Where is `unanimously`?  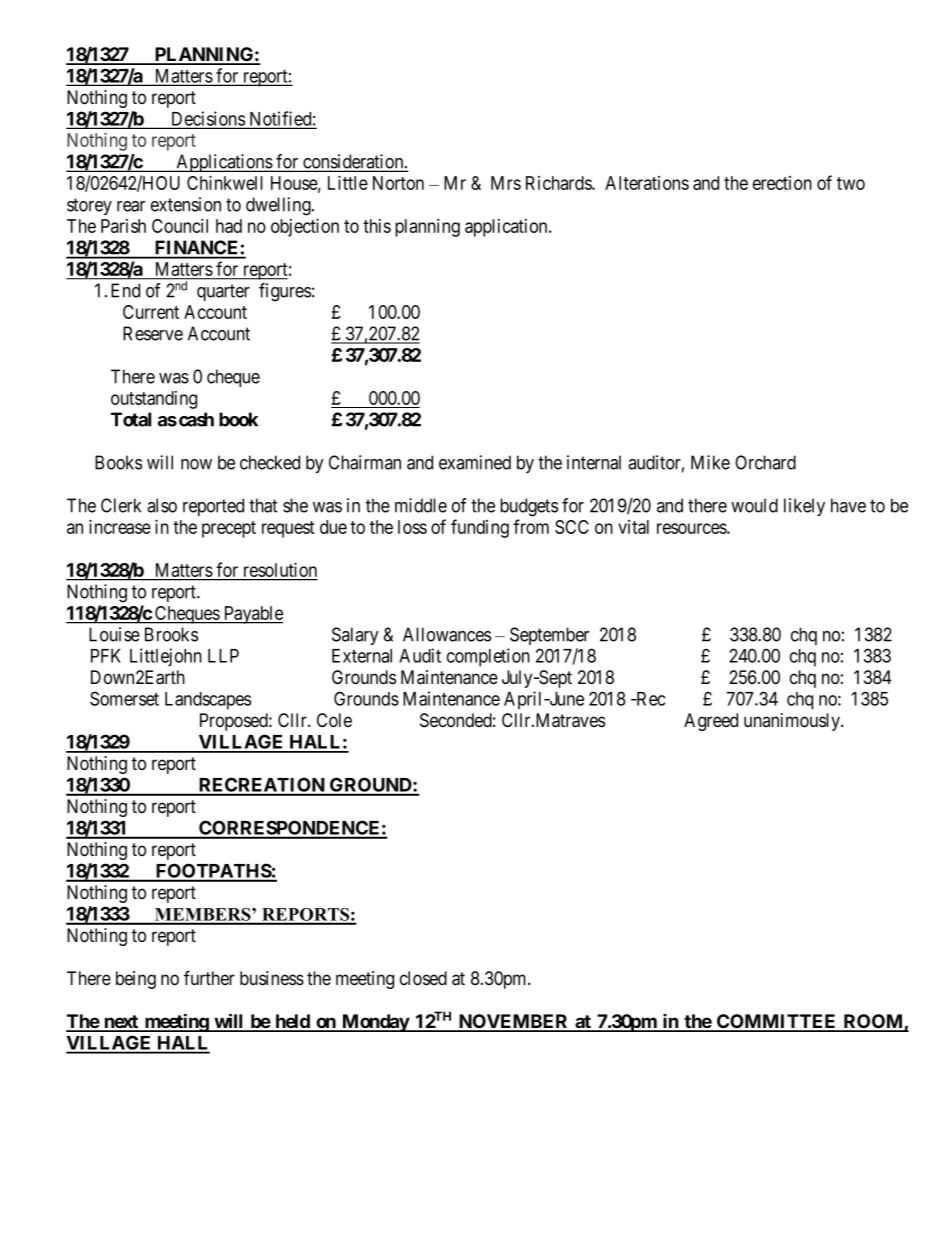
unanimously is located at coordinates (793, 722).
